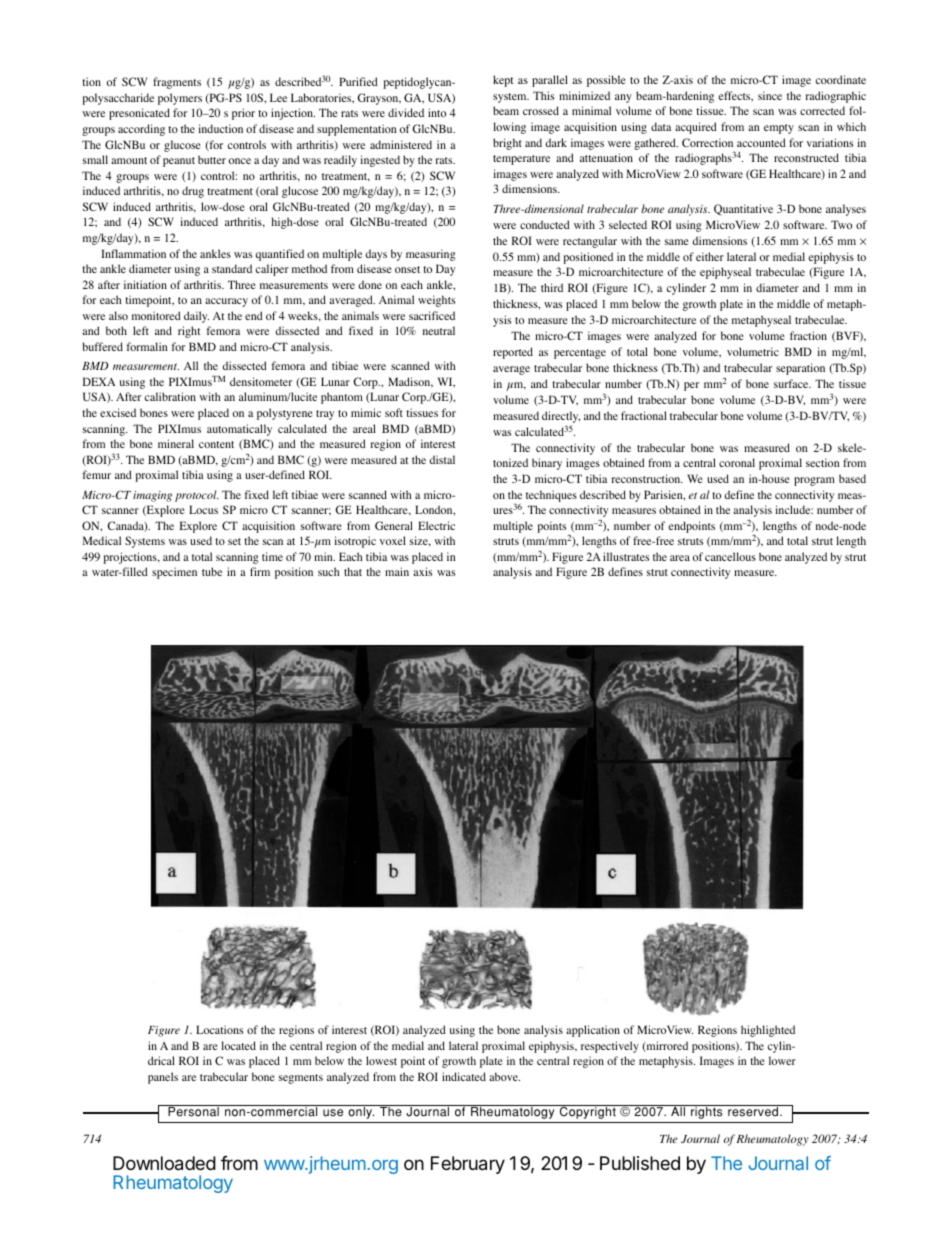 This screenshot has height=1233, width=952. What do you see at coordinates (174, 573) in the screenshot?
I see `specimen` at bounding box center [174, 573].
